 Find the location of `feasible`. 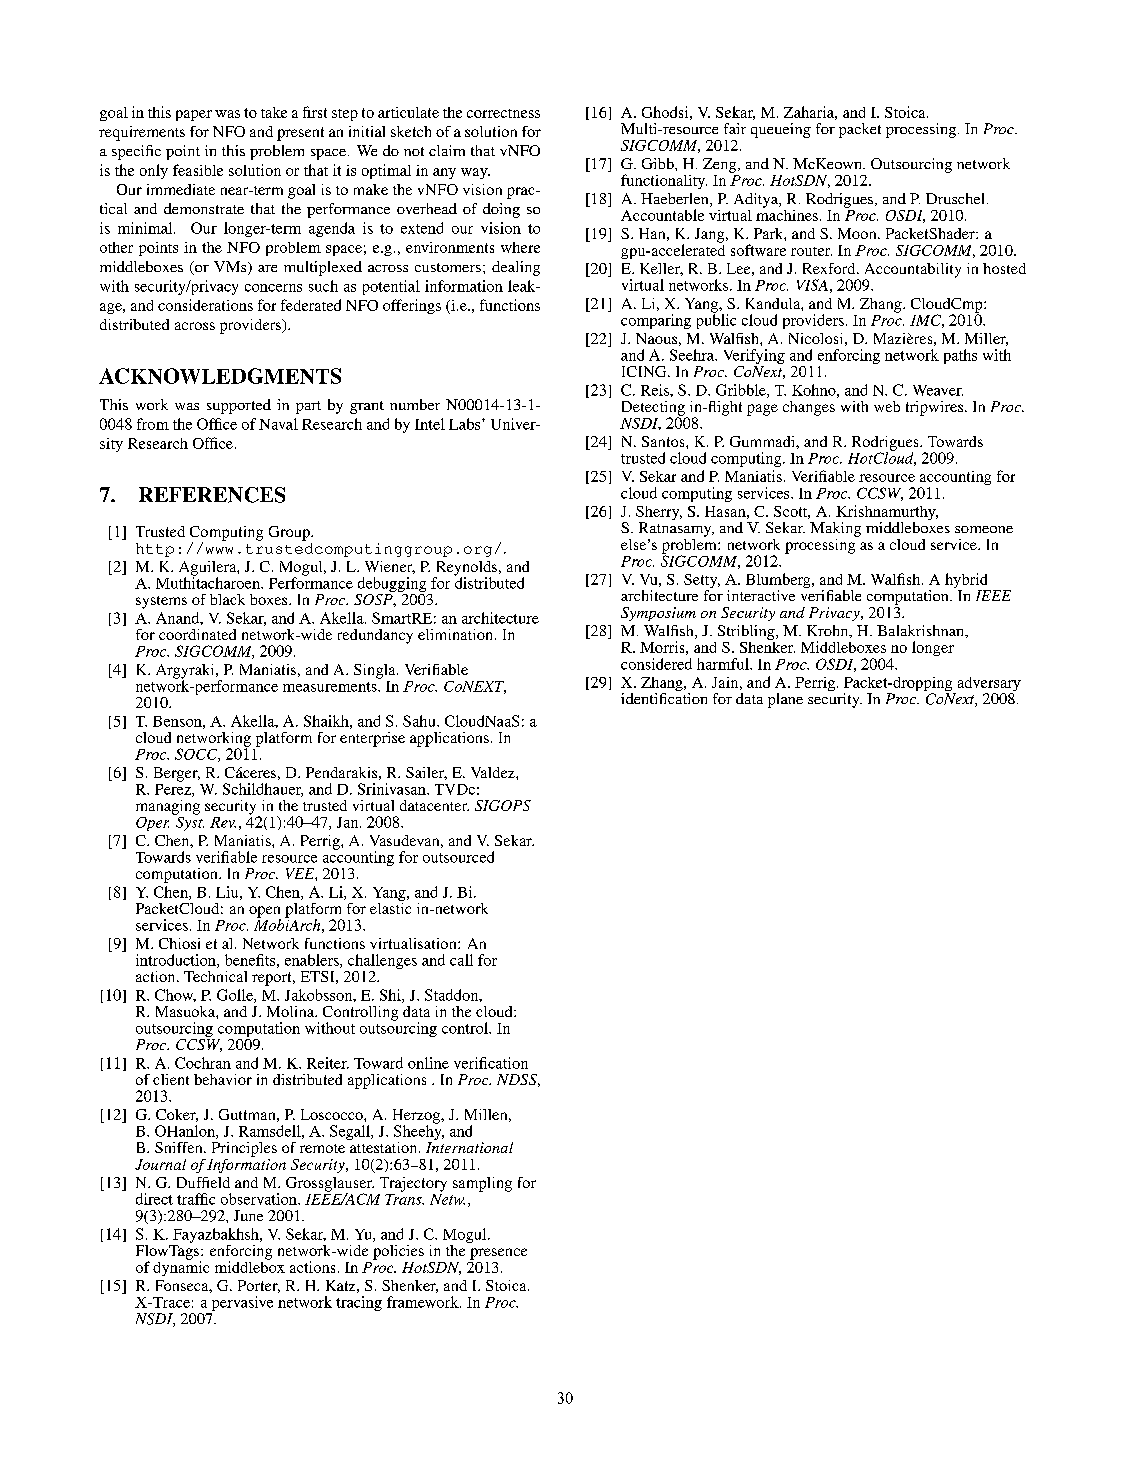

feasible is located at coordinates (198, 170).
